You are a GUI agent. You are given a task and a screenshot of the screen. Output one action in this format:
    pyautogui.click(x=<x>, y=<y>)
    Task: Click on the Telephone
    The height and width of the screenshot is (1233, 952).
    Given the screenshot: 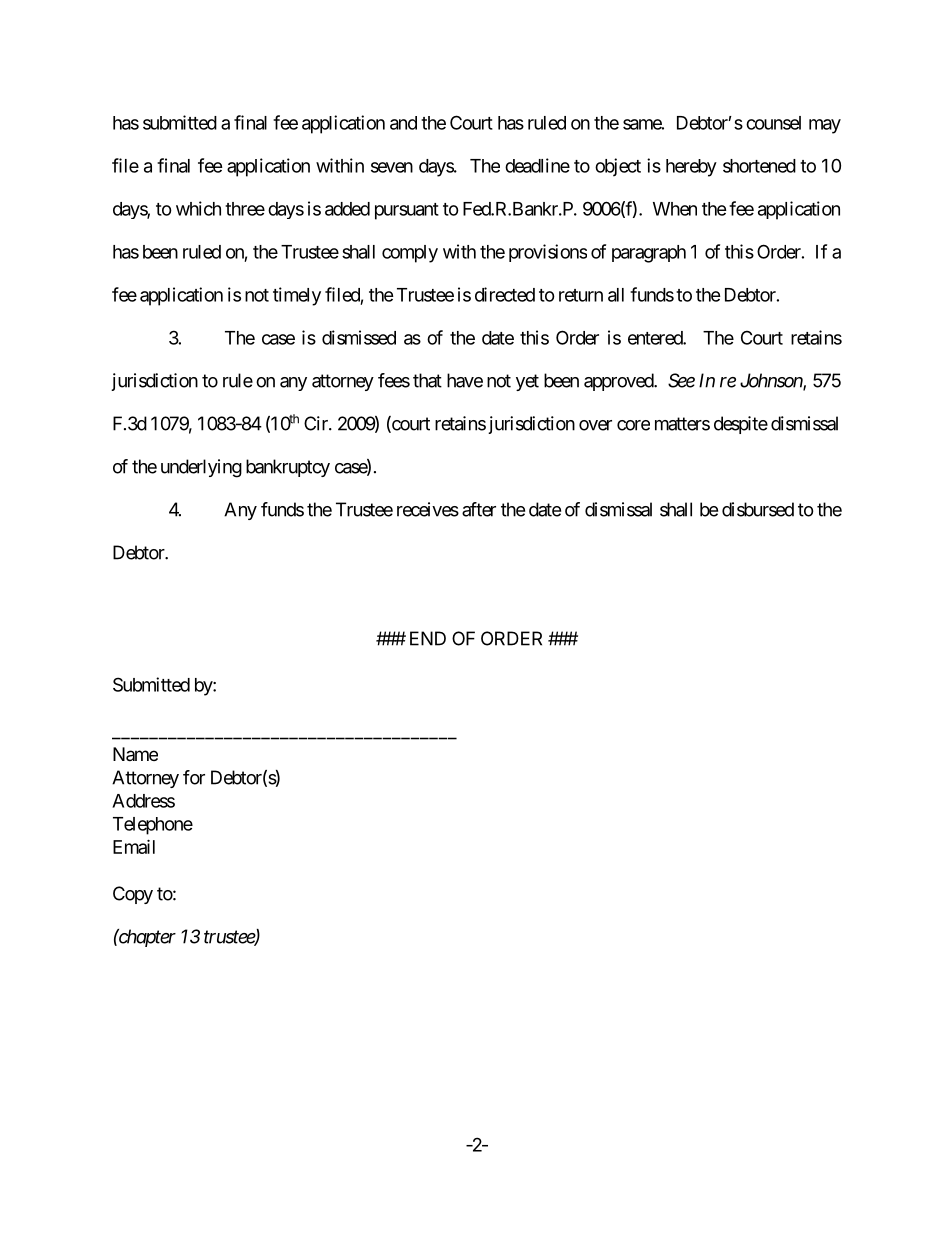 What is the action you would take?
    pyautogui.click(x=153, y=826)
